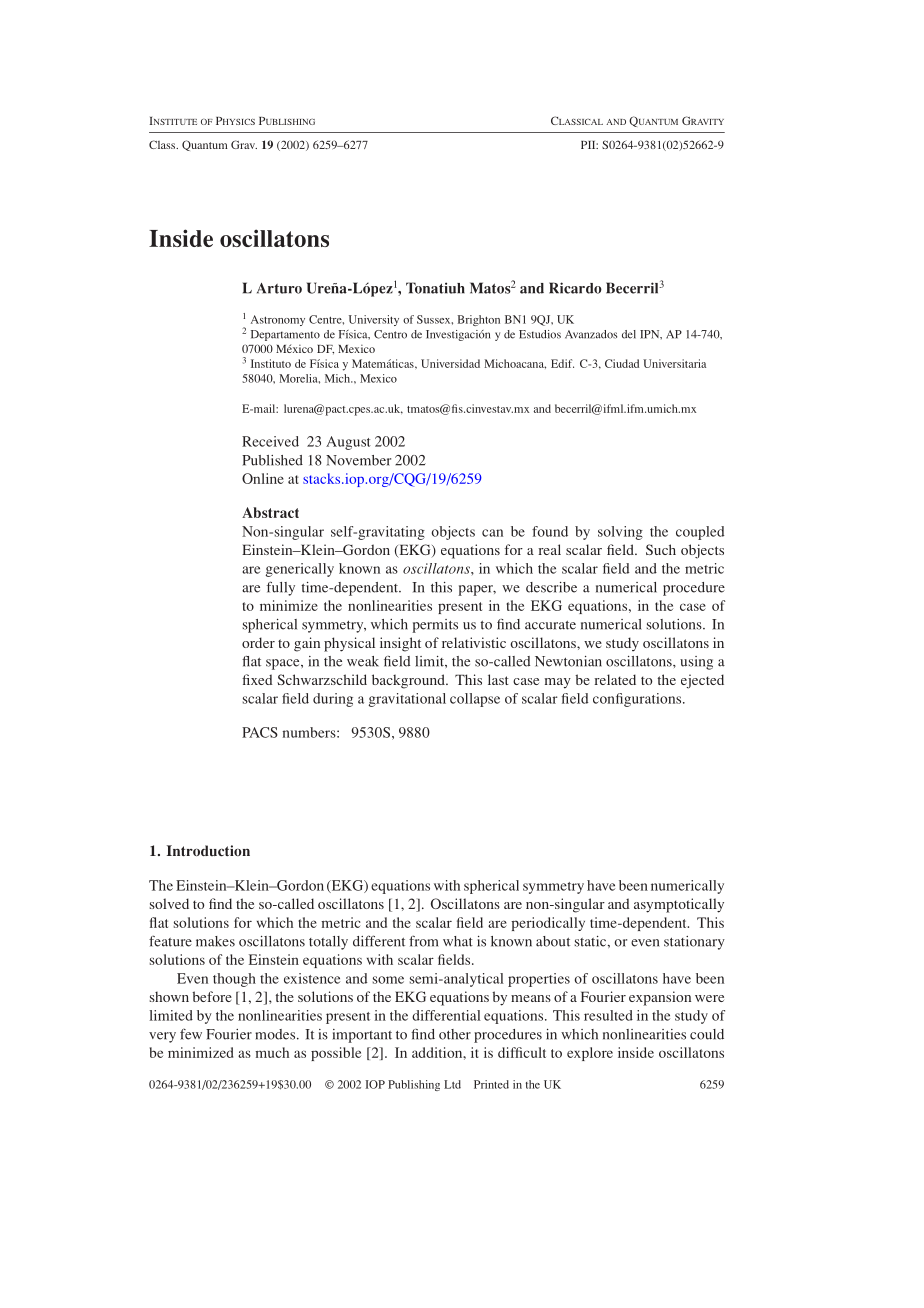 The image size is (924, 1308). I want to click on much, so click(272, 1052).
